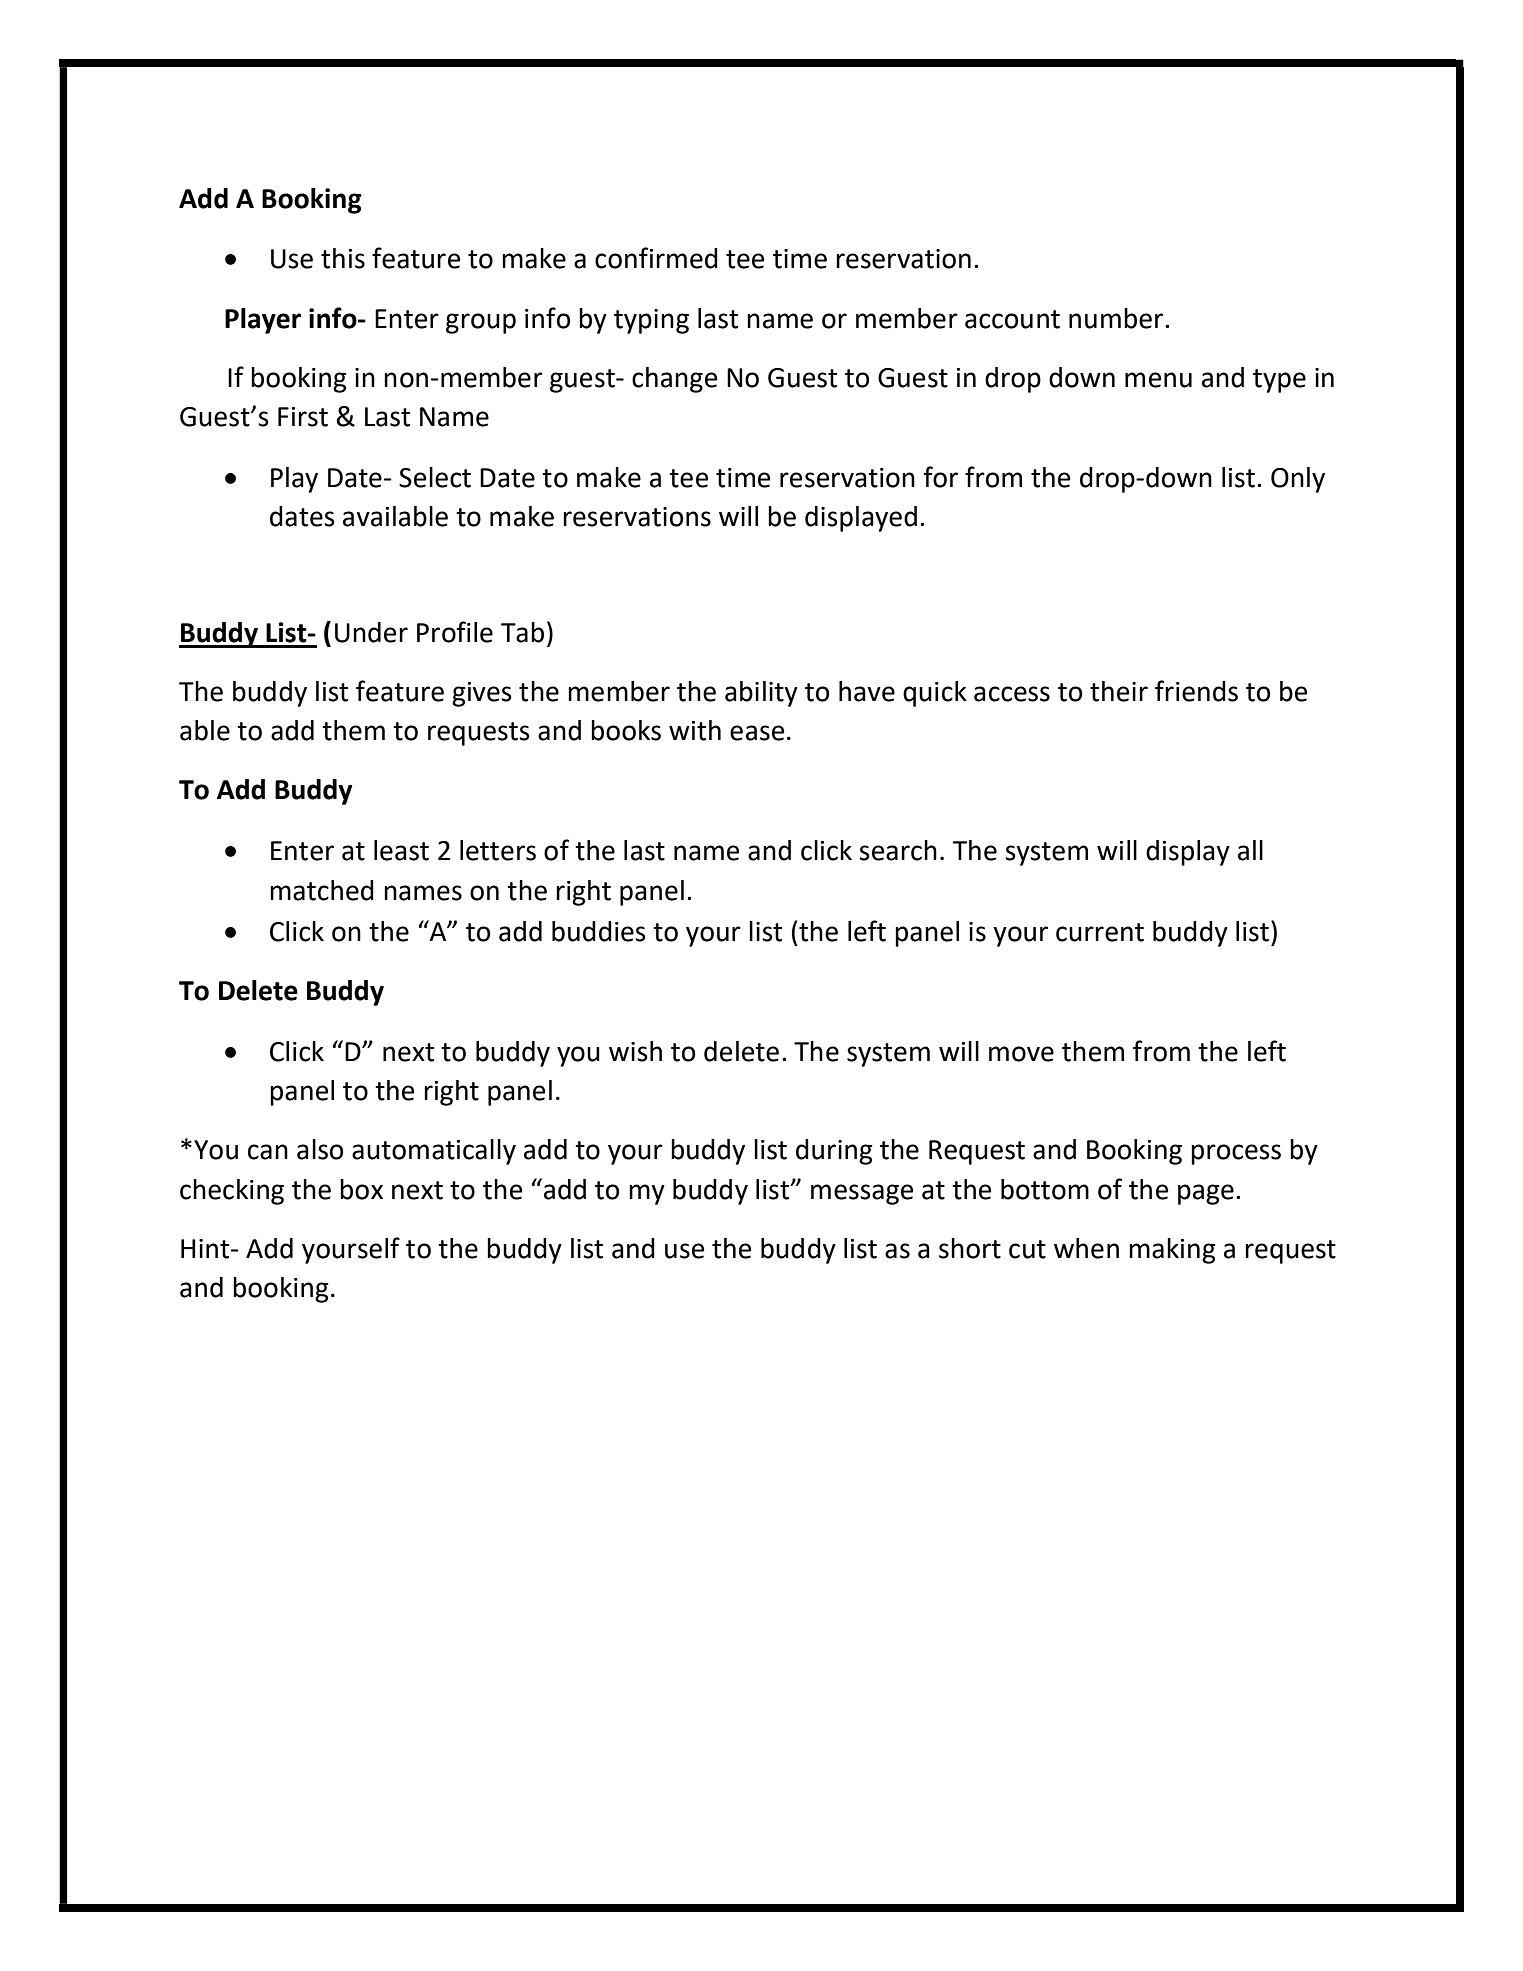 Image resolution: width=1523 pixels, height=1971 pixels. I want to click on gives, so click(482, 694).
